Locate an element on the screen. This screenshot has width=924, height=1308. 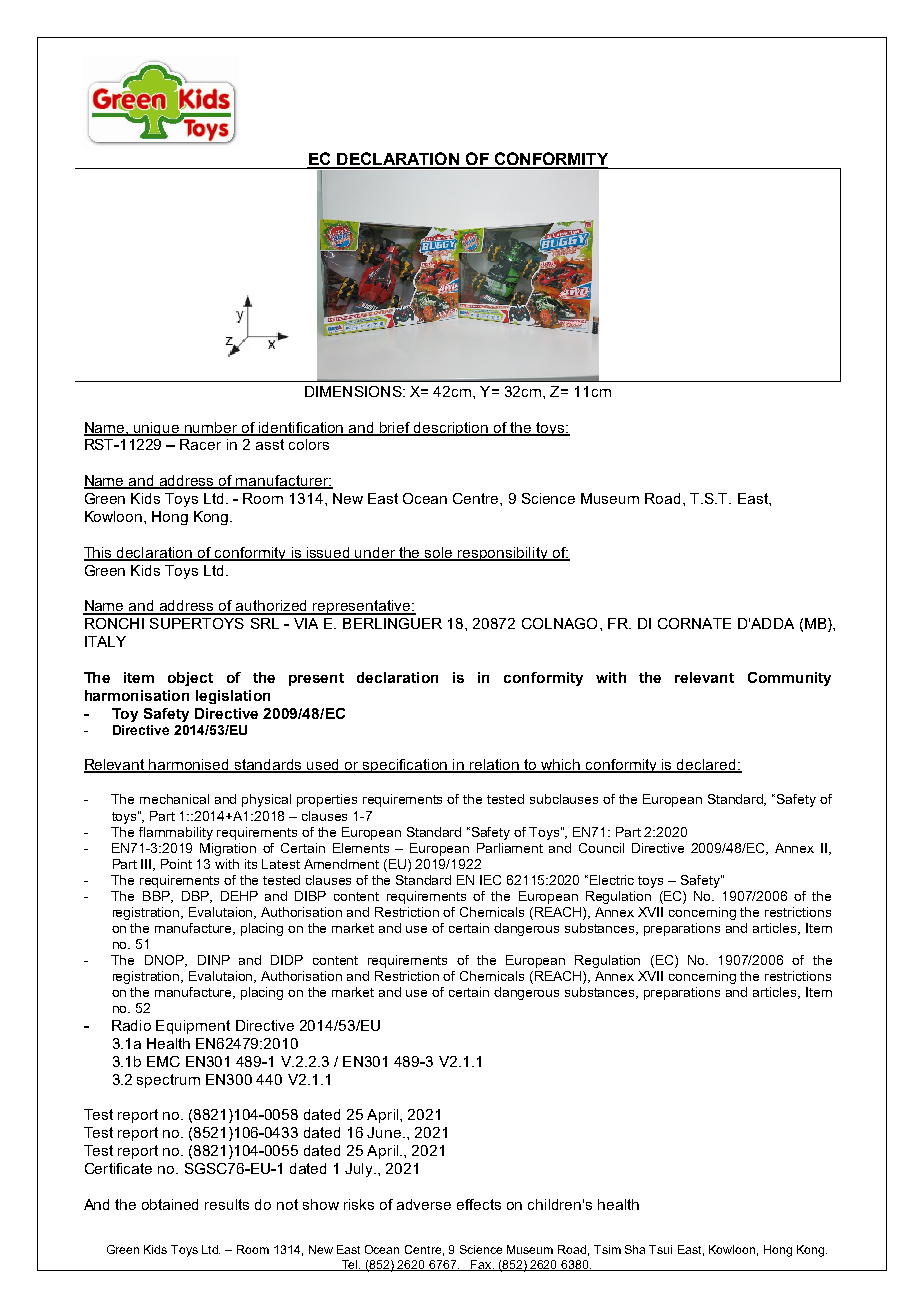
description is located at coordinates (451, 429).
